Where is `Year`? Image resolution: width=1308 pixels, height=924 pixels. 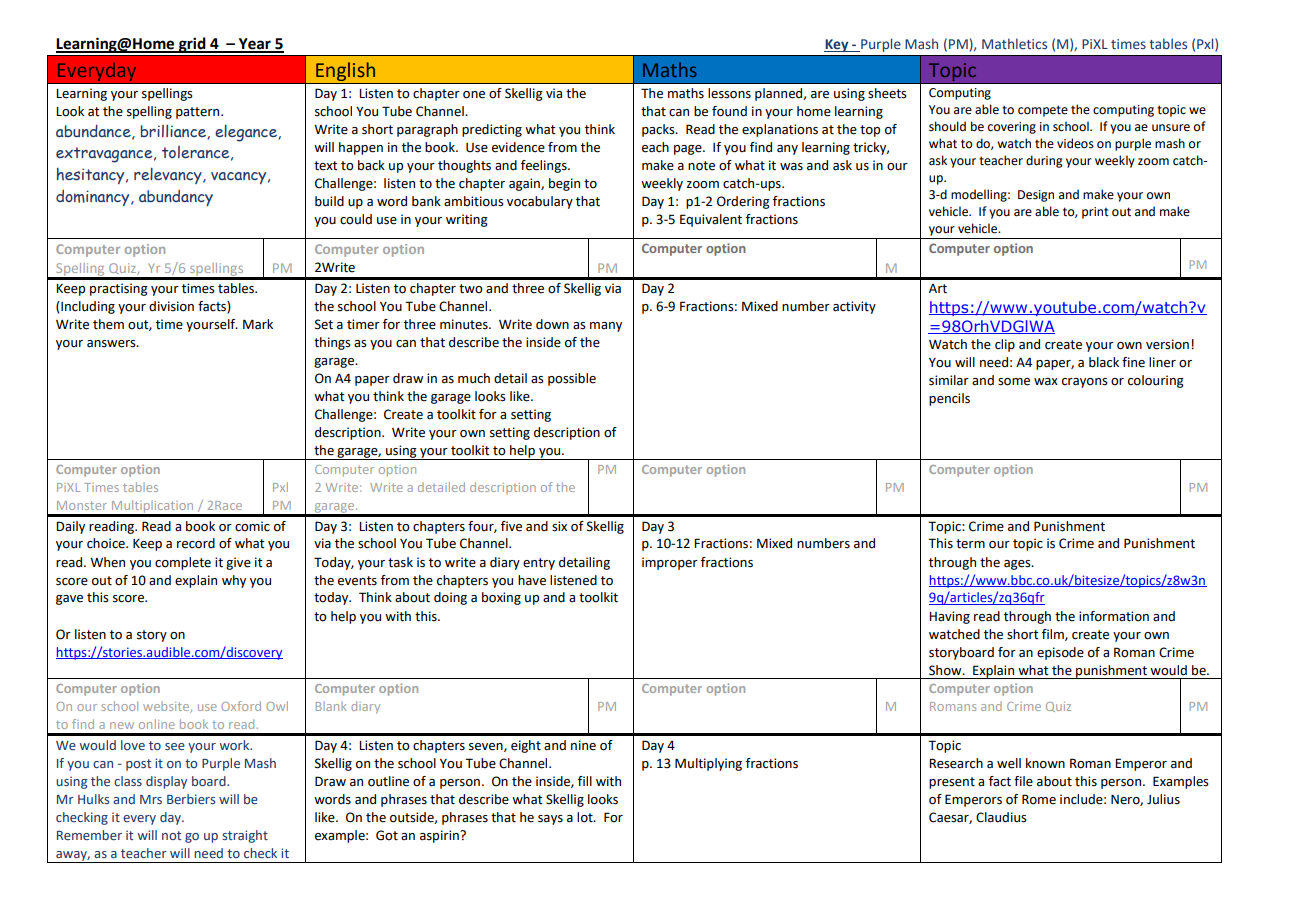 Year is located at coordinates (255, 45).
